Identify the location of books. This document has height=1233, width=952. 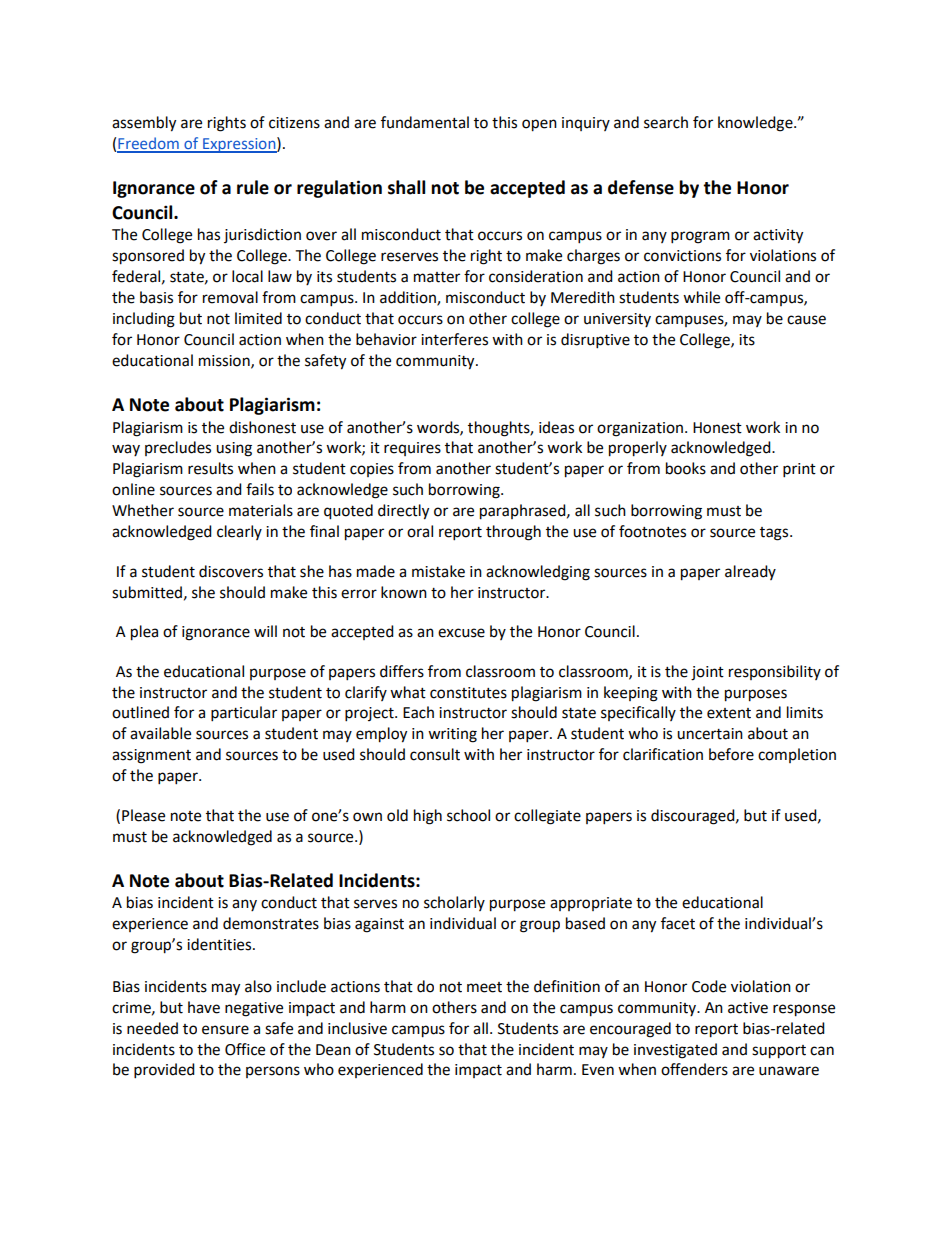
(686, 468).
